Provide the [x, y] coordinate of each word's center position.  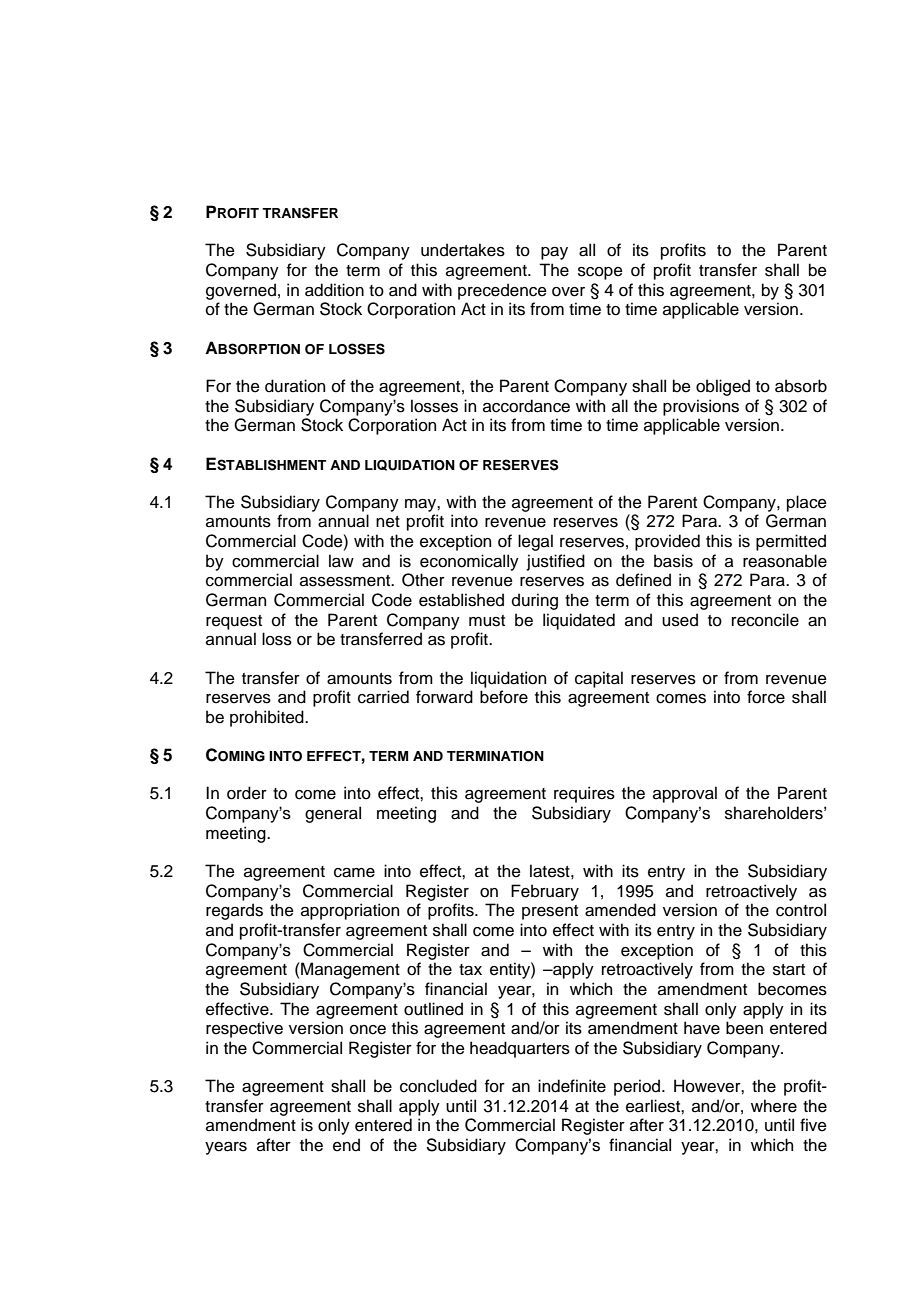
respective [244, 1029]
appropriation [350, 911]
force [766, 697]
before [504, 697]
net [388, 522]
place [807, 503]
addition [334, 290]
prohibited [268, 718]
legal [535, 542]
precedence [502, 291]
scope [600, 273]
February [545, 892]
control [801, 910]
